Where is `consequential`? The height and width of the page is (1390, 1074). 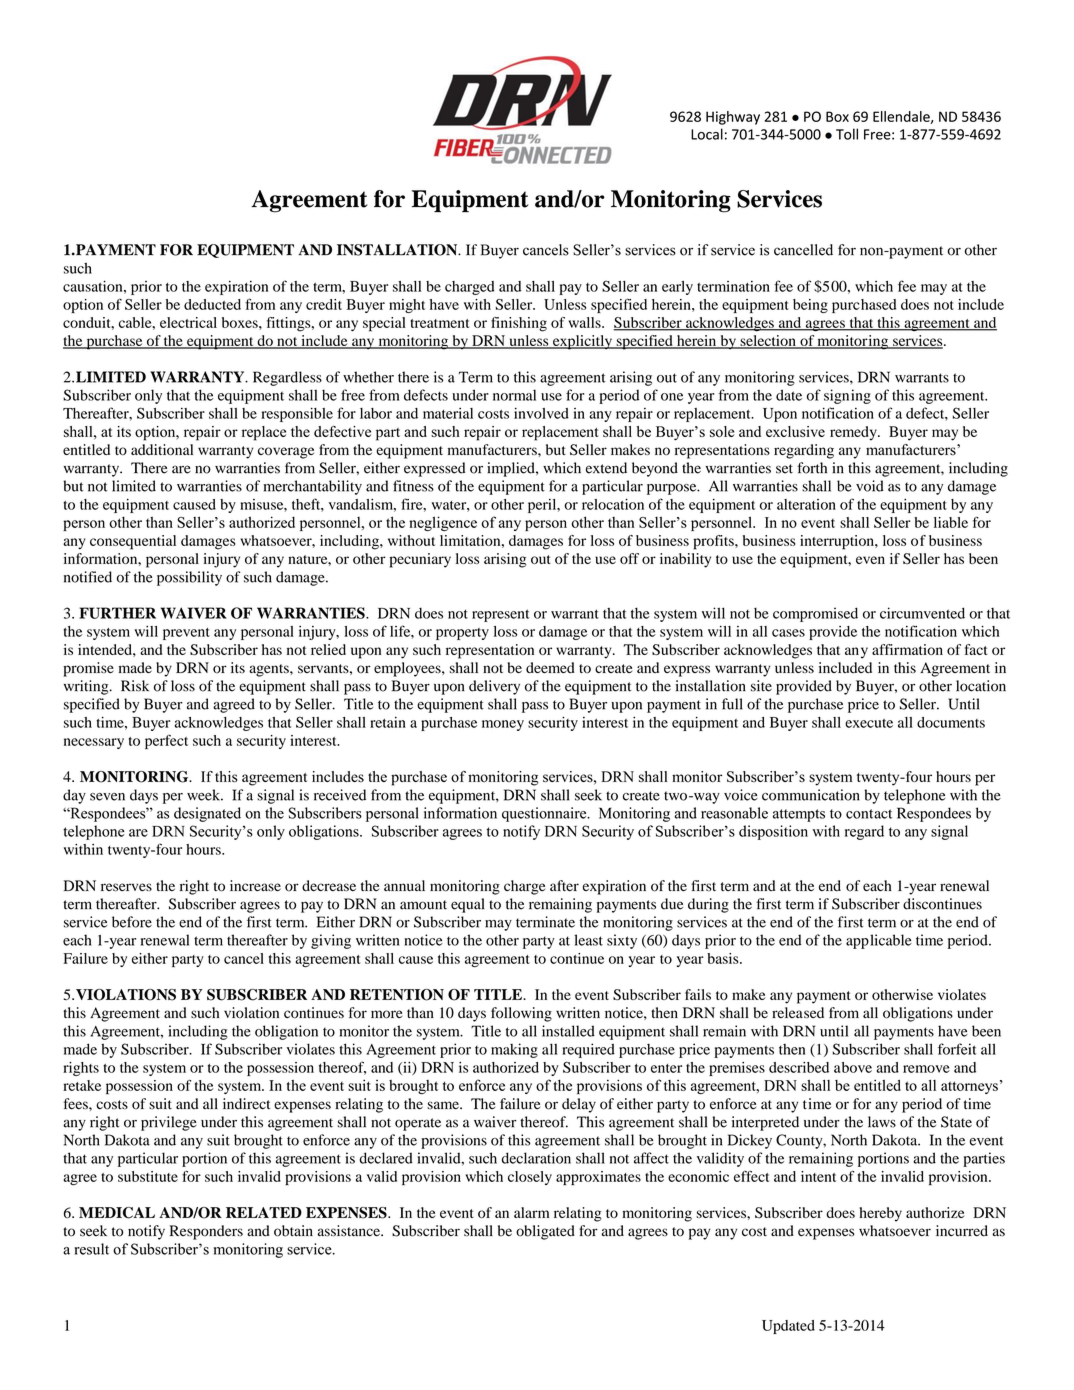
consequential is located at coordinates (133, 542).
